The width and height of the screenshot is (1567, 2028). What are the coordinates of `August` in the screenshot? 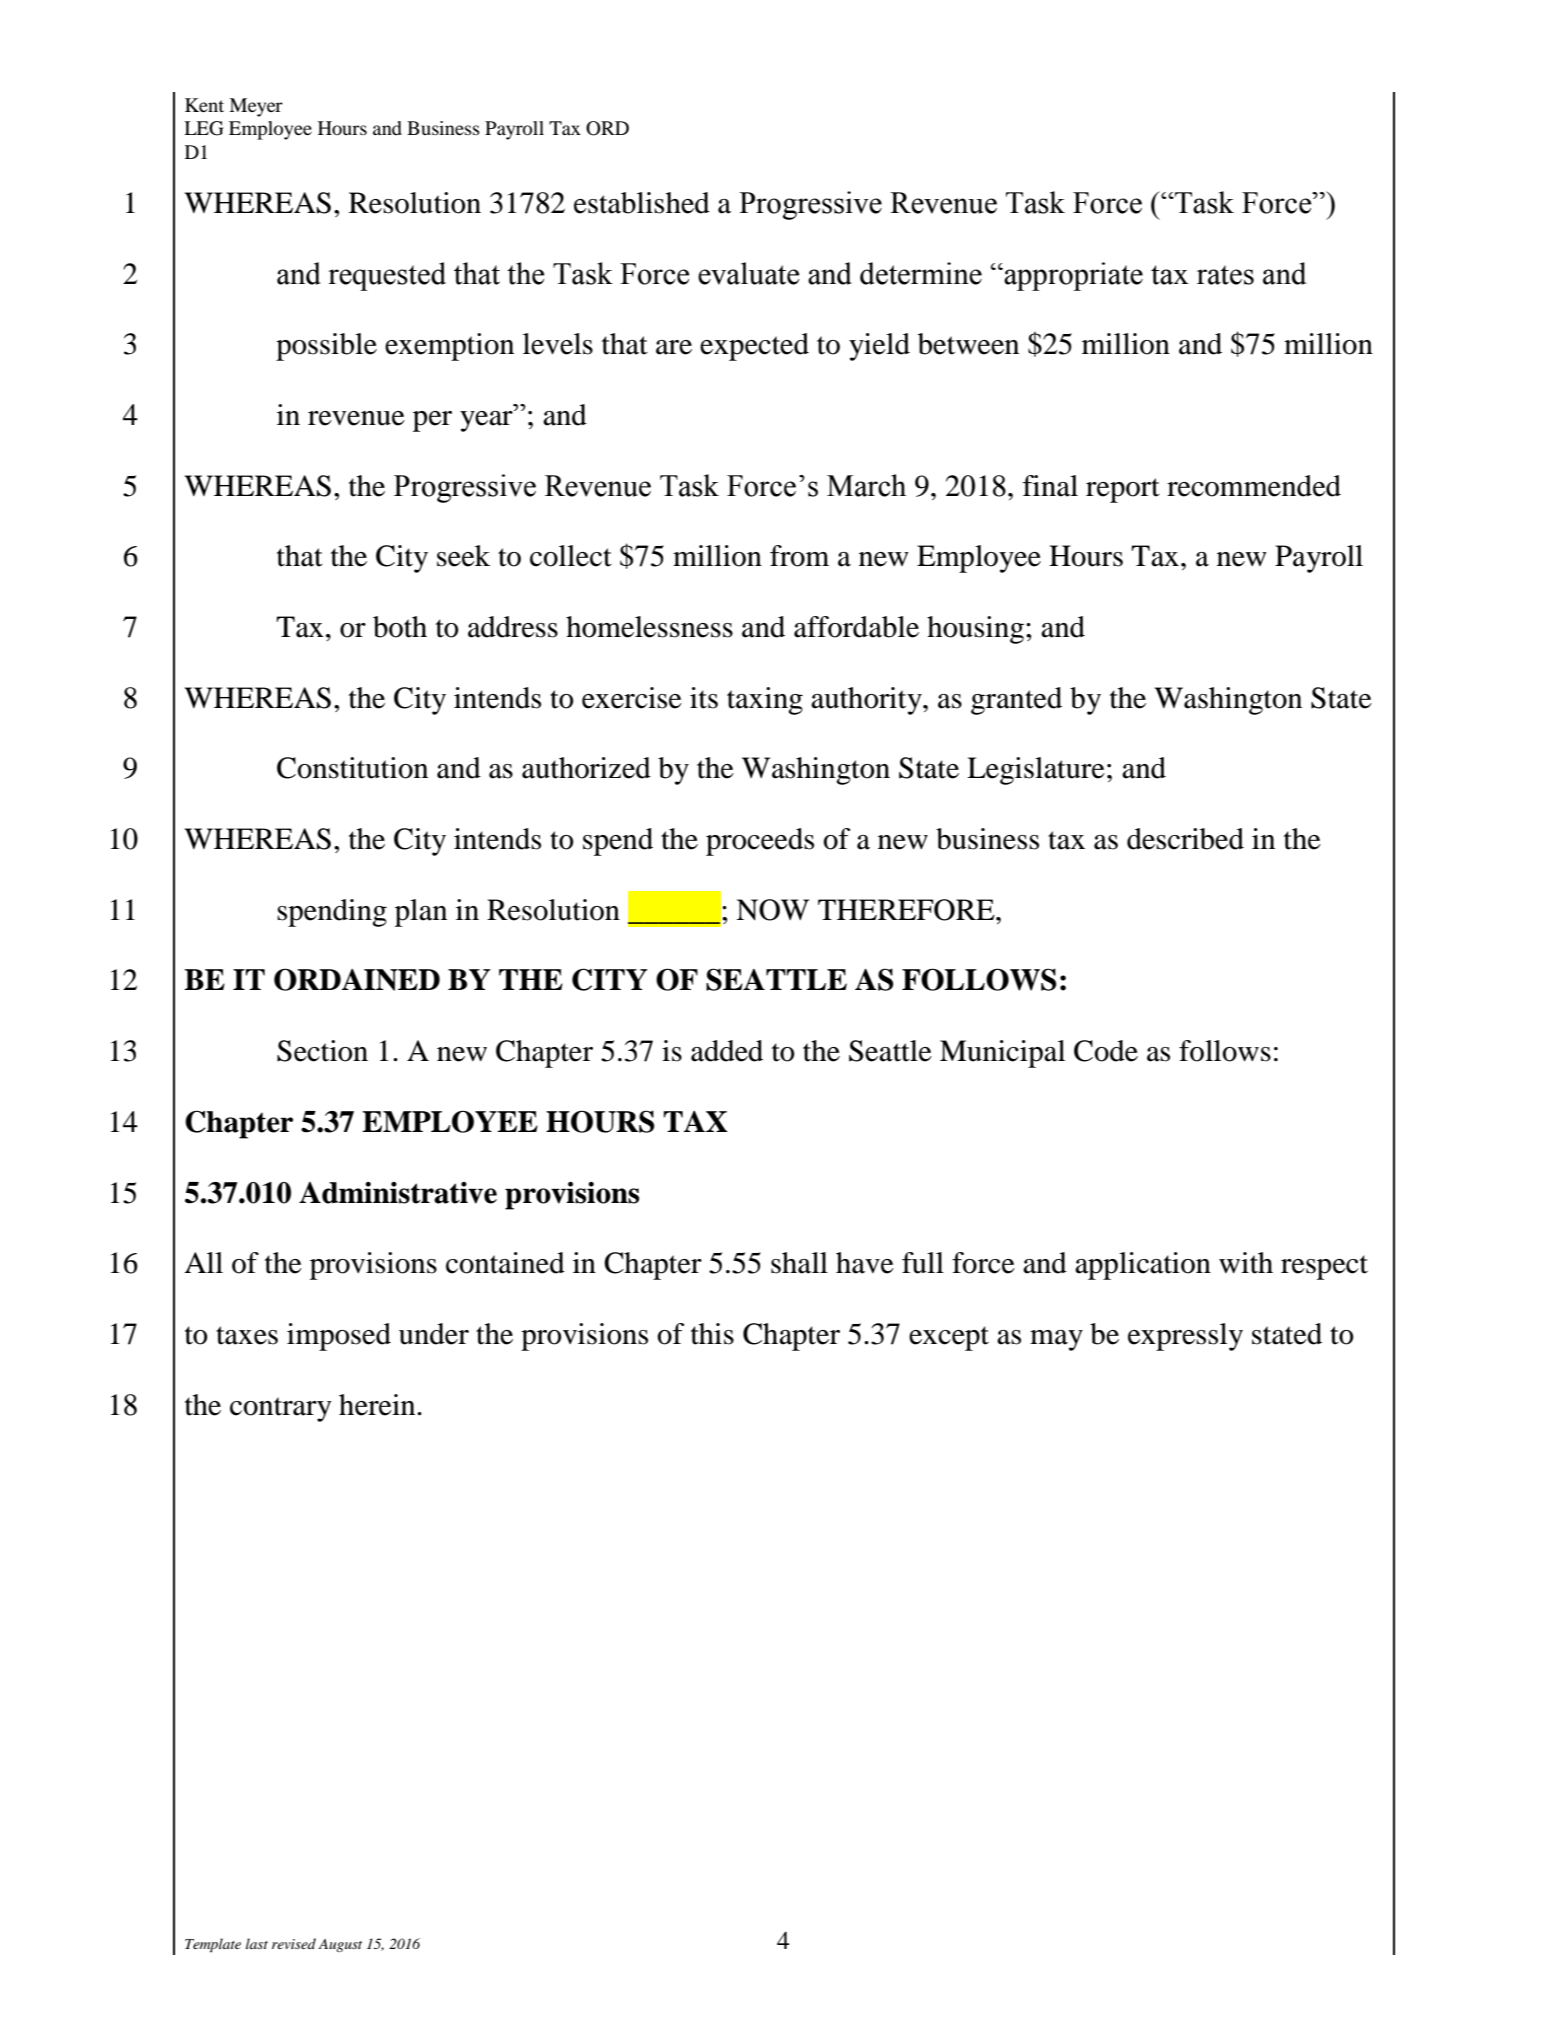 It's located at (340, 1945).
